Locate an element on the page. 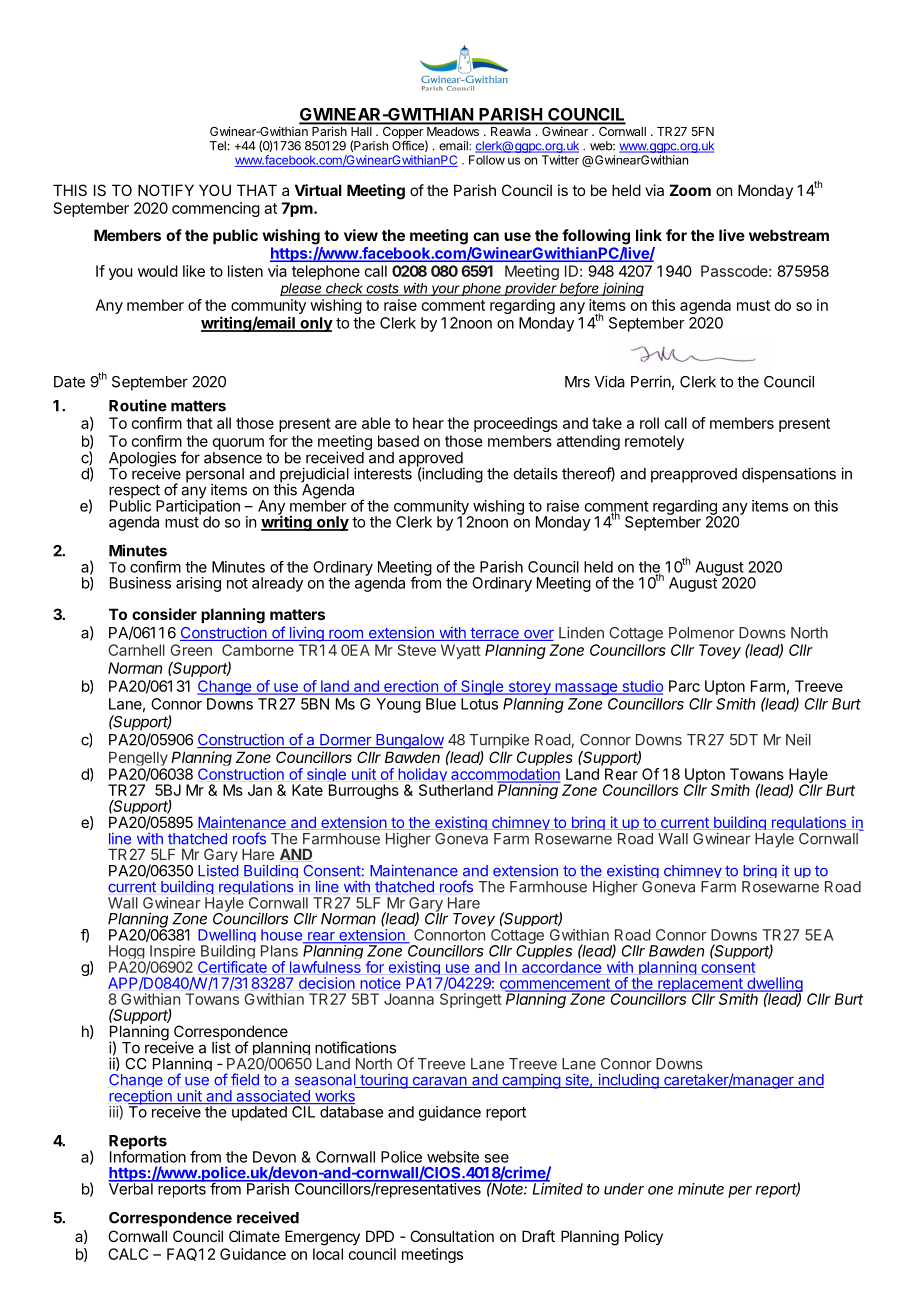 This document has width=924, height=1308. can is located at coordinates (486, 236).
